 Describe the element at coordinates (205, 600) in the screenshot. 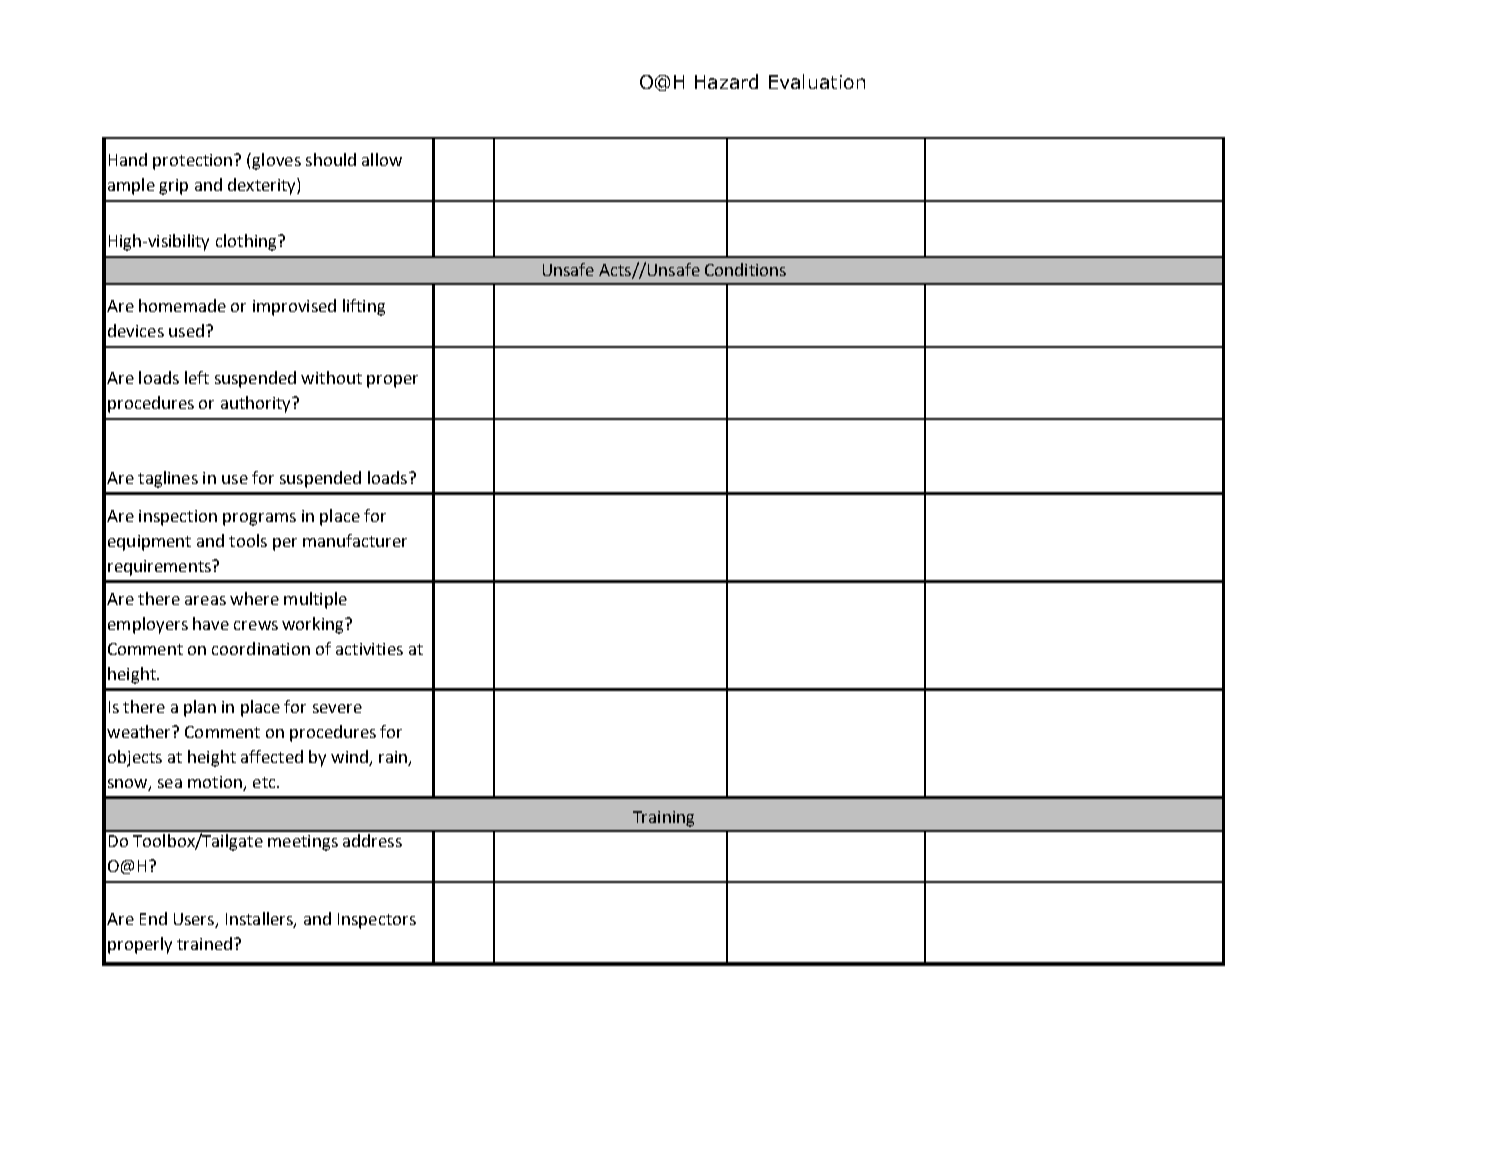

I see `areas` at that location.
